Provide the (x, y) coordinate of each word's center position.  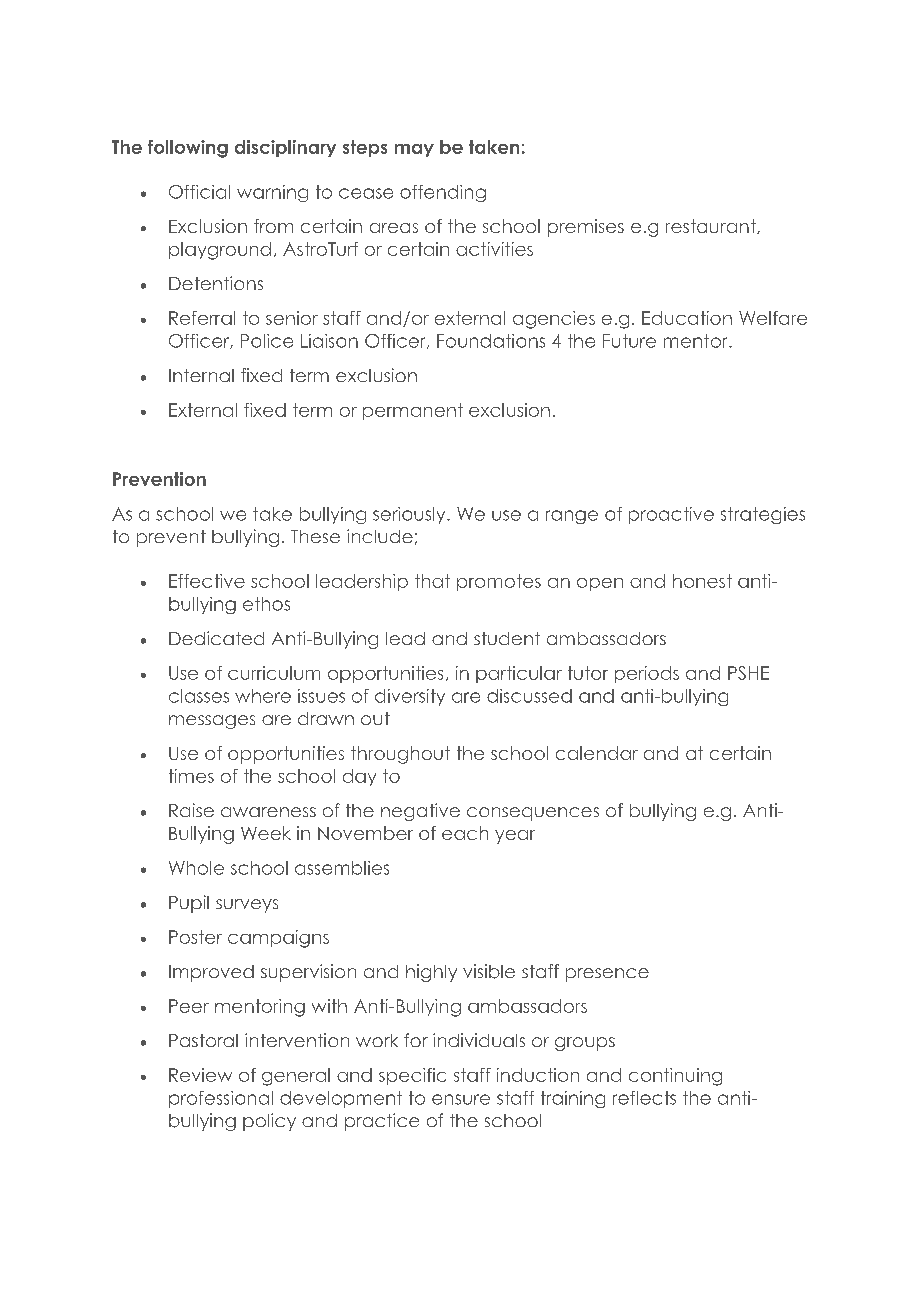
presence (607, 975)
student (507, 638)
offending (443, 193)
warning (272, 193)
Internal (201, 375)
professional (221, 1099)
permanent (413, 411)
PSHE (748, 673)
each (465, 833)
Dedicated (216, 638)
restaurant (712, 226)
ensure (461, 1099)
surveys (247, 906)
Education (687, 318)
